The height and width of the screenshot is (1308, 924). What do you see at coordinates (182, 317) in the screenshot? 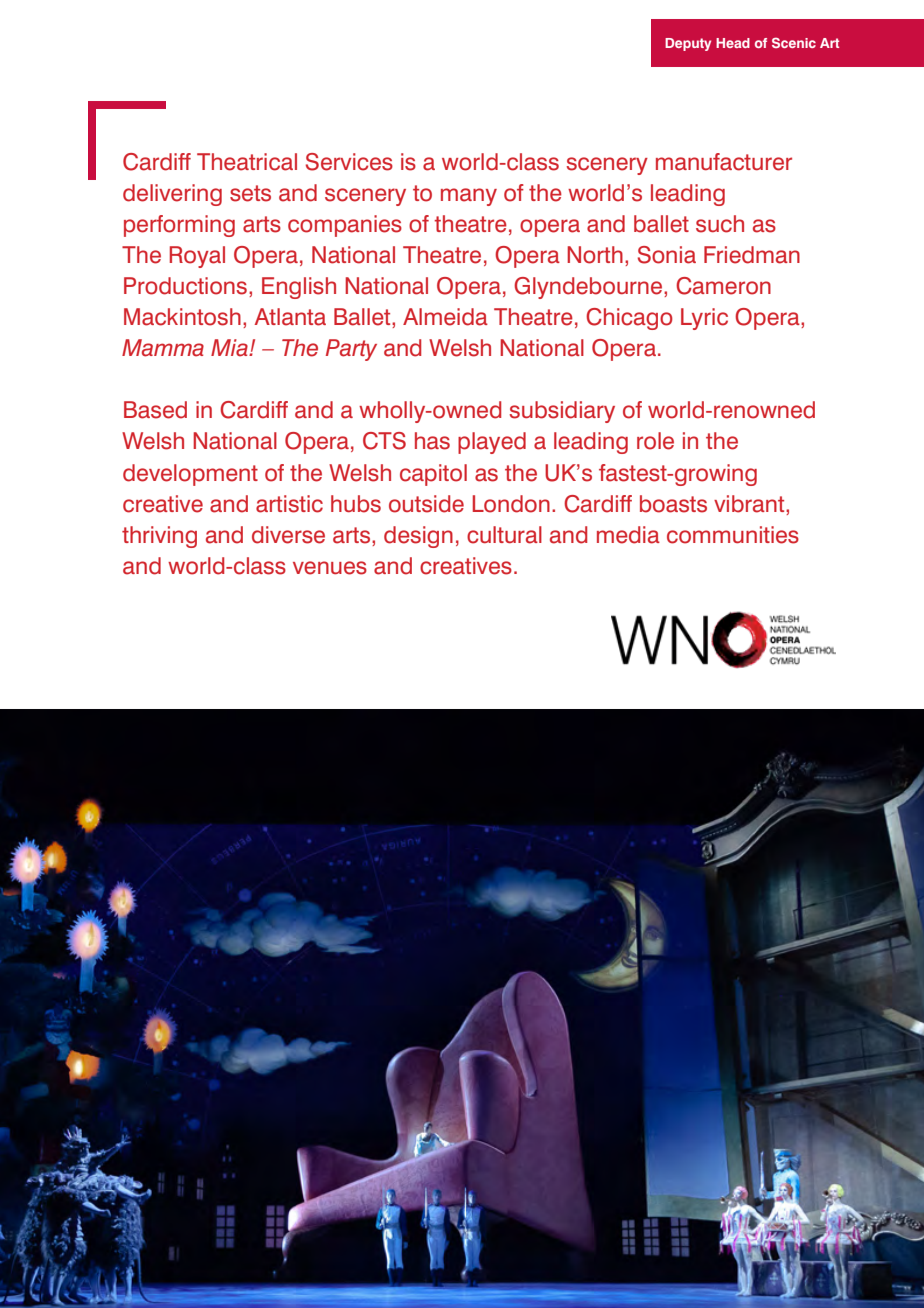
I see `Mackintosh` at bounding box center [182, 317].
